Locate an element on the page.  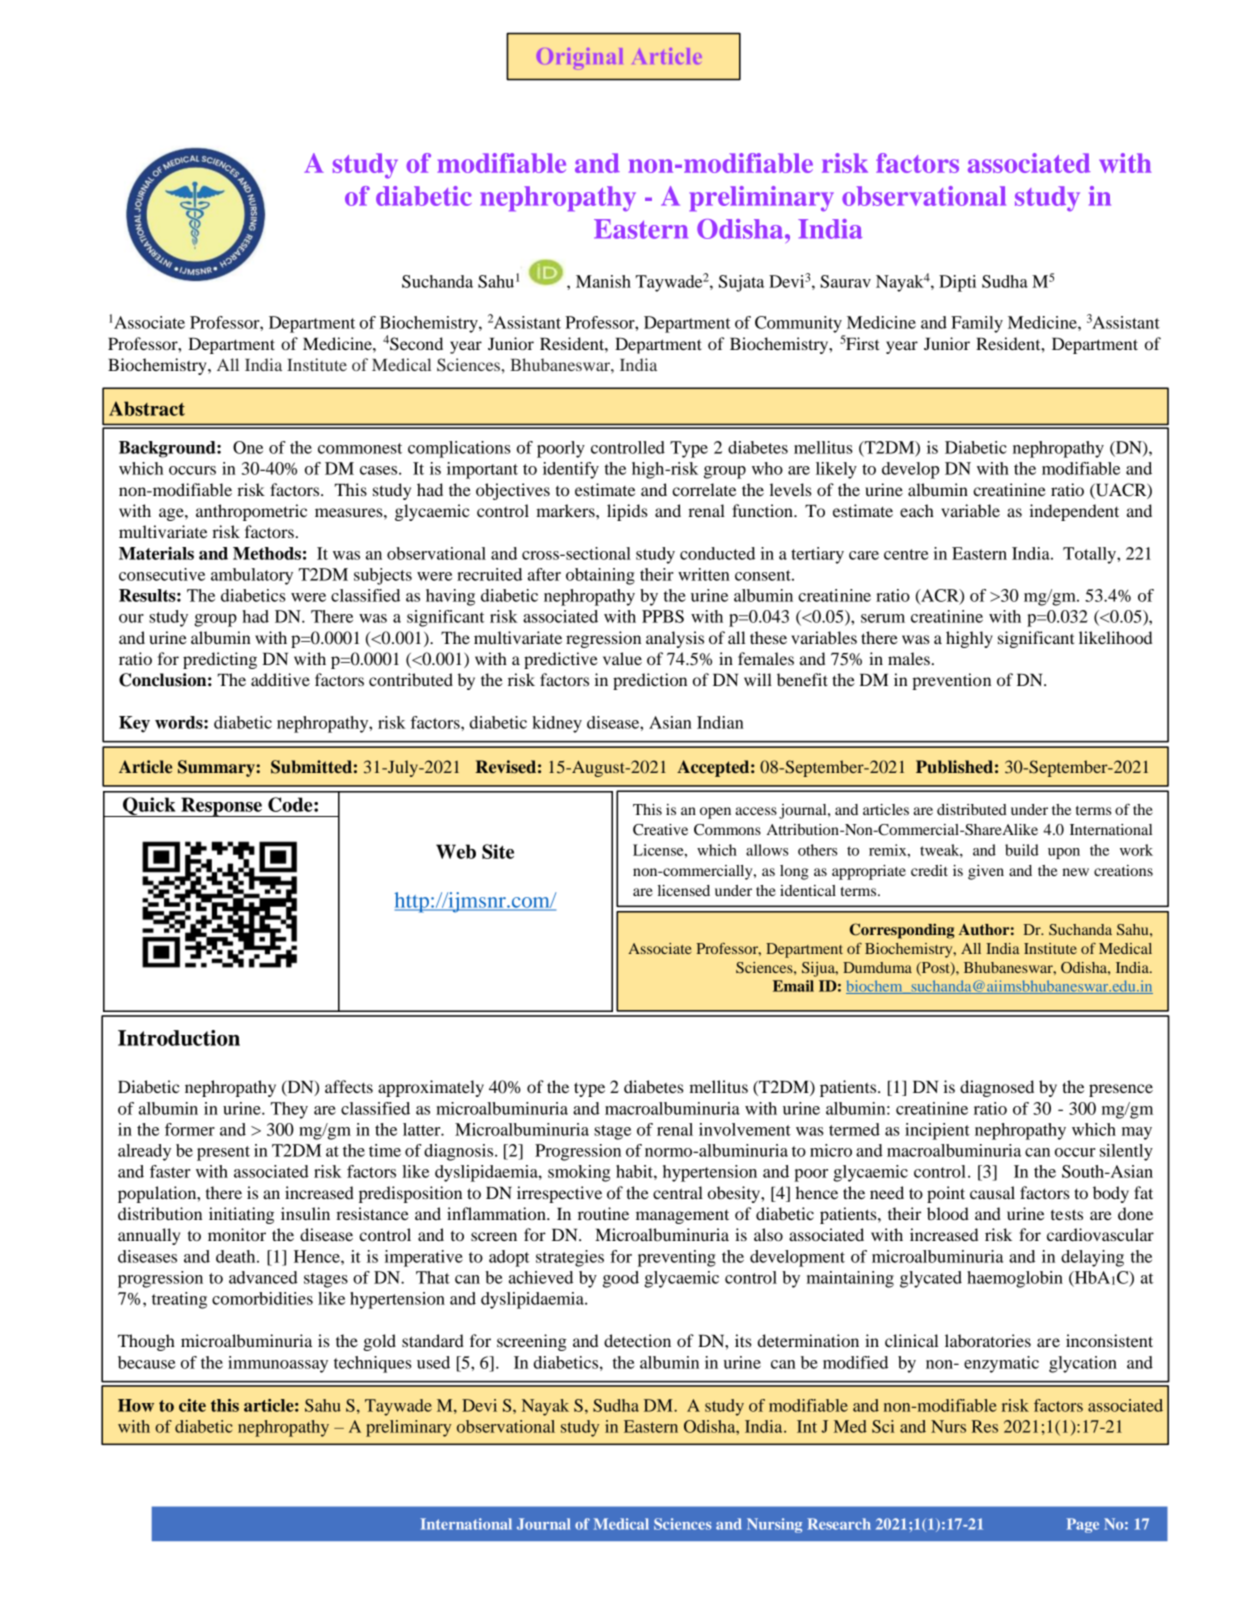
cite is located at coordinates (192, 1405).
